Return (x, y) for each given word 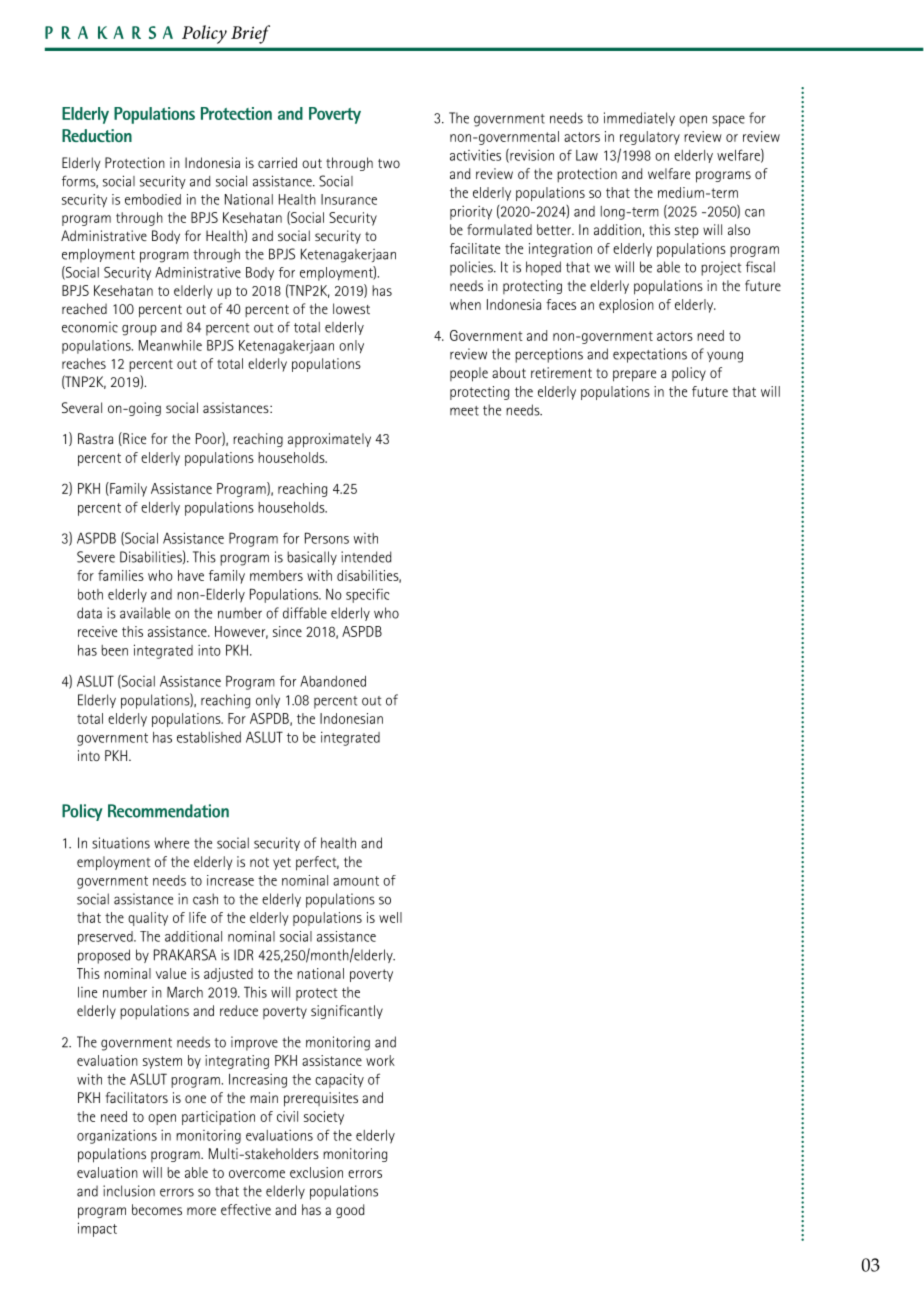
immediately (639, 119)
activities (475, 155)
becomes (157, 1209)
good (350, 1211)
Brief (250, 34)
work (380, 1060)
